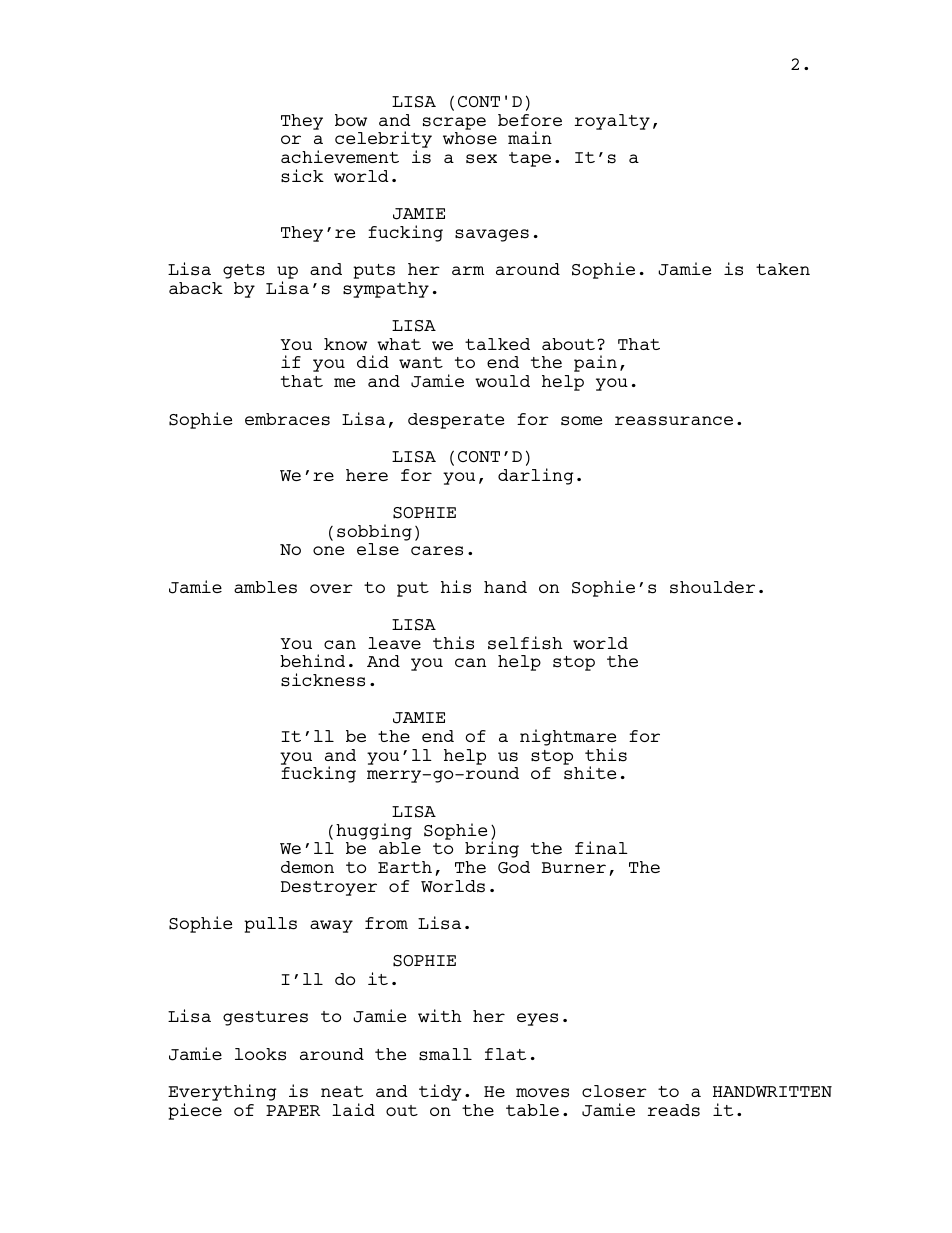 This document has height=1233, width=952. I want to click on sex, so click(481, 159).
